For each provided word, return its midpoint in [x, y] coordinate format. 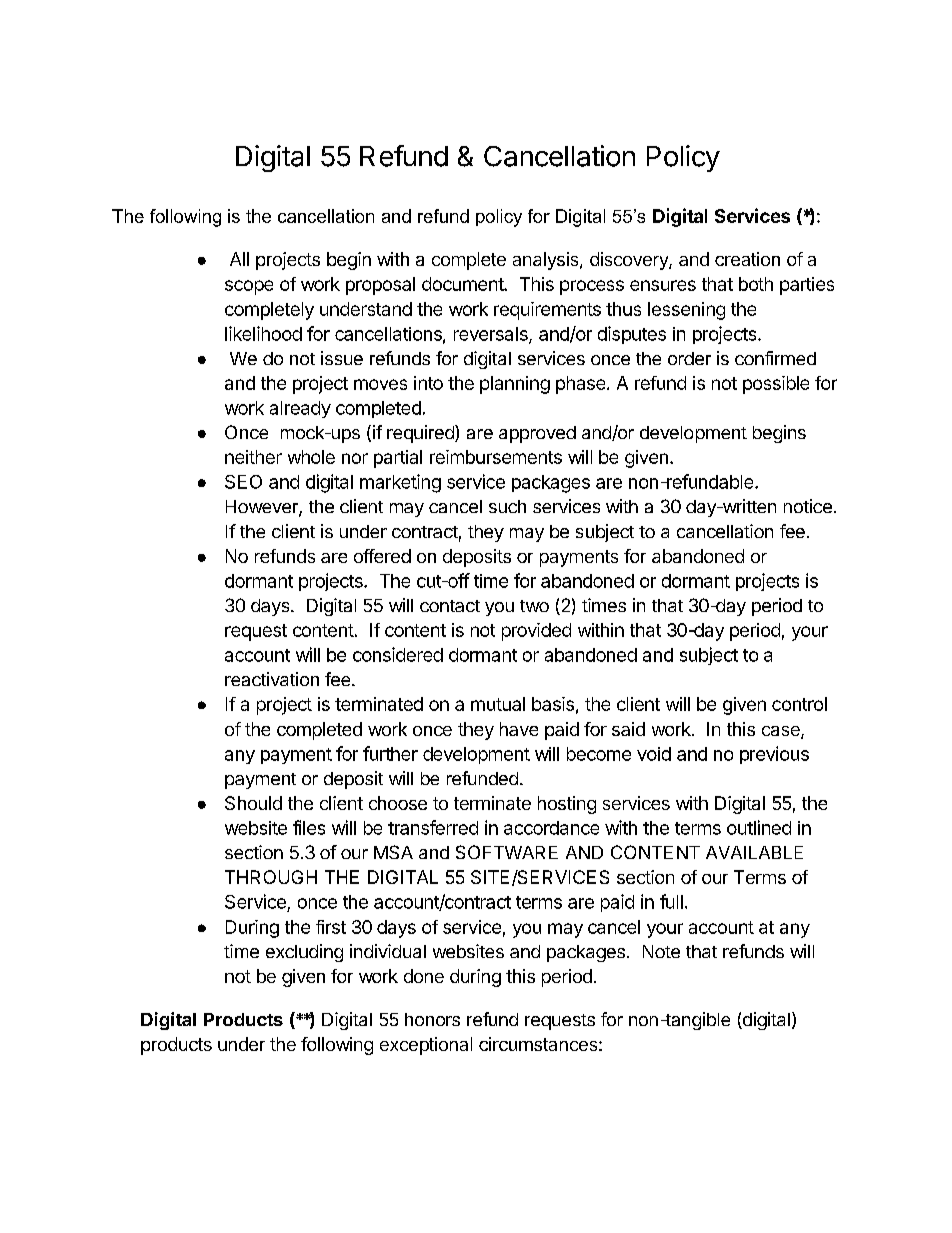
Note [661, 951]
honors [432, 1019]
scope [249, 287]
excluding [304, 953]
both [756, 284]
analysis [547, 261]
